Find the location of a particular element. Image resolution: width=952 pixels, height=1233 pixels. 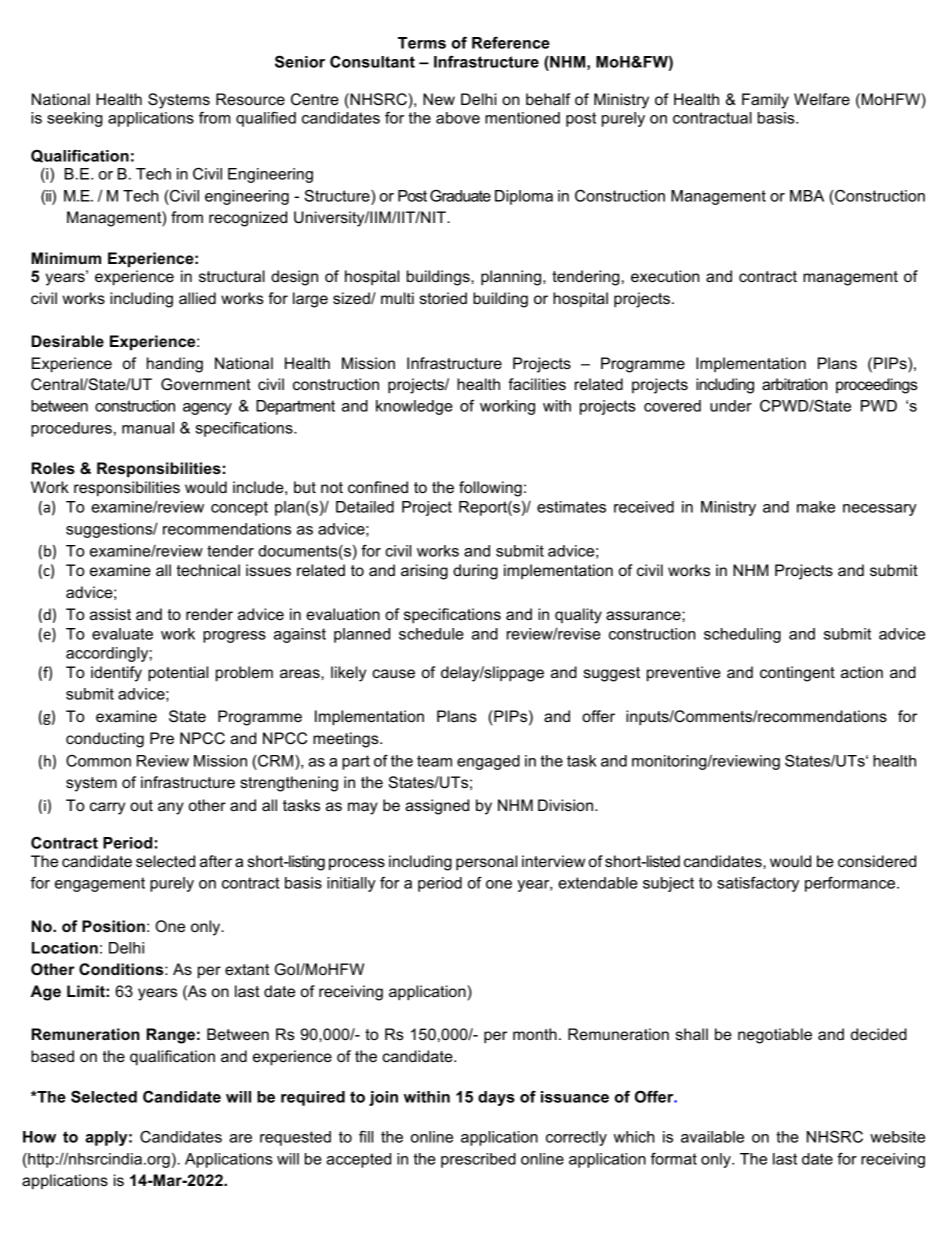

seeking is located at coordinates (75, 119).
